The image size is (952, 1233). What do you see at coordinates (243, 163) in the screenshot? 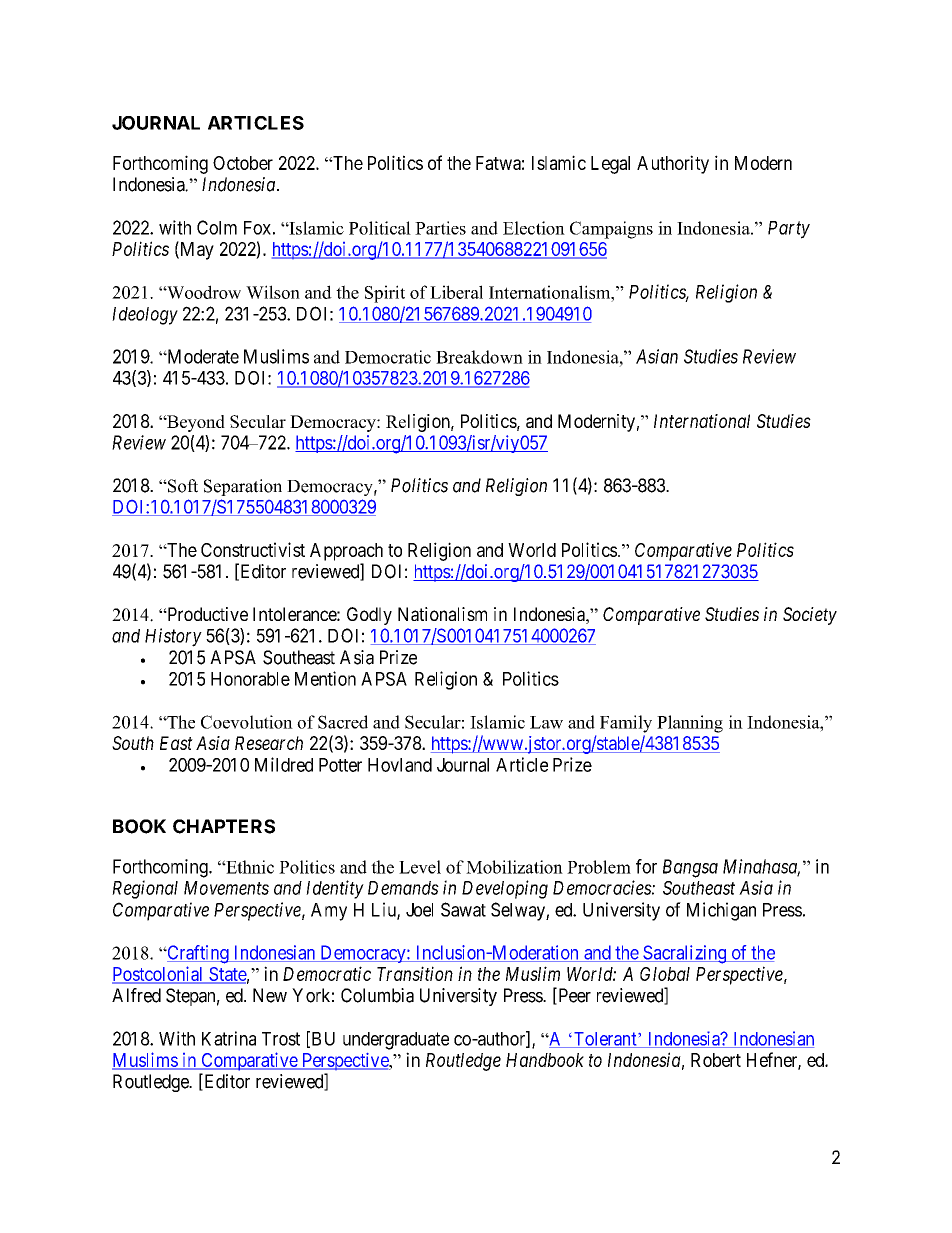
I see `October` at bounding box center [243, 163].
